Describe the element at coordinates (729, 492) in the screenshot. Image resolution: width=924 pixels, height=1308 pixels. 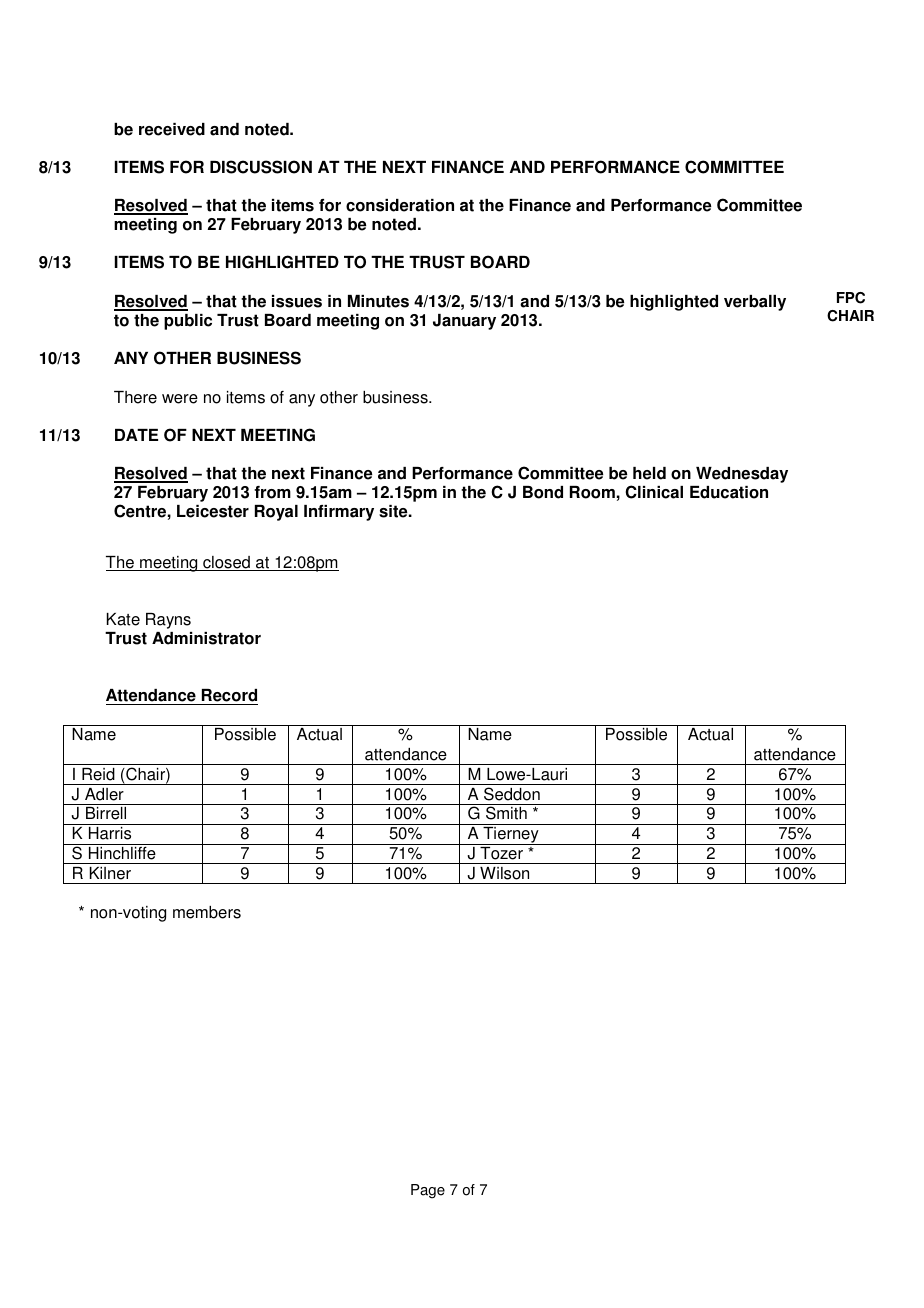
I see `Education` at that location.
